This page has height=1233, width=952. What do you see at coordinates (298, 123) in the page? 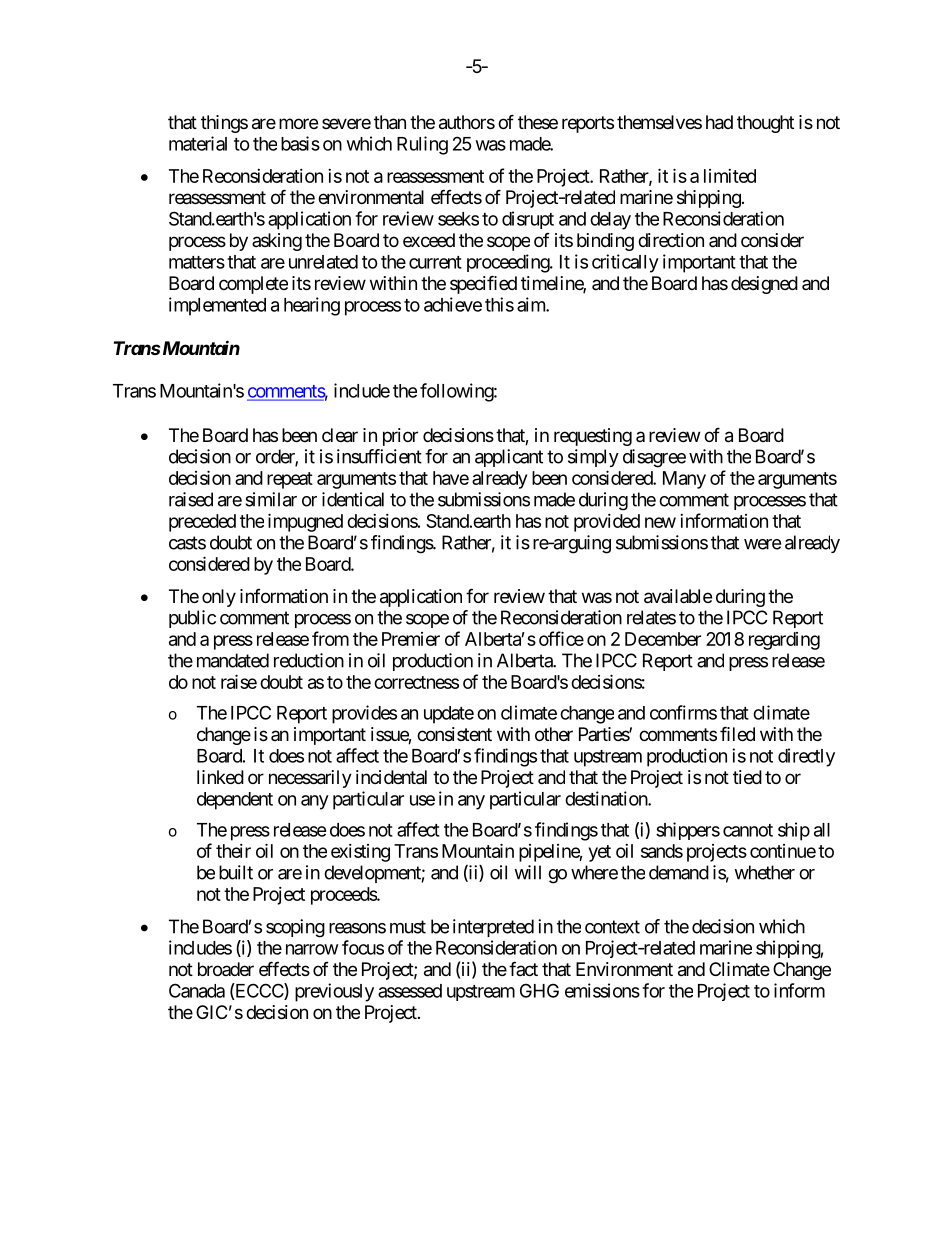
I see `more` at bounding box center [298, 123].
